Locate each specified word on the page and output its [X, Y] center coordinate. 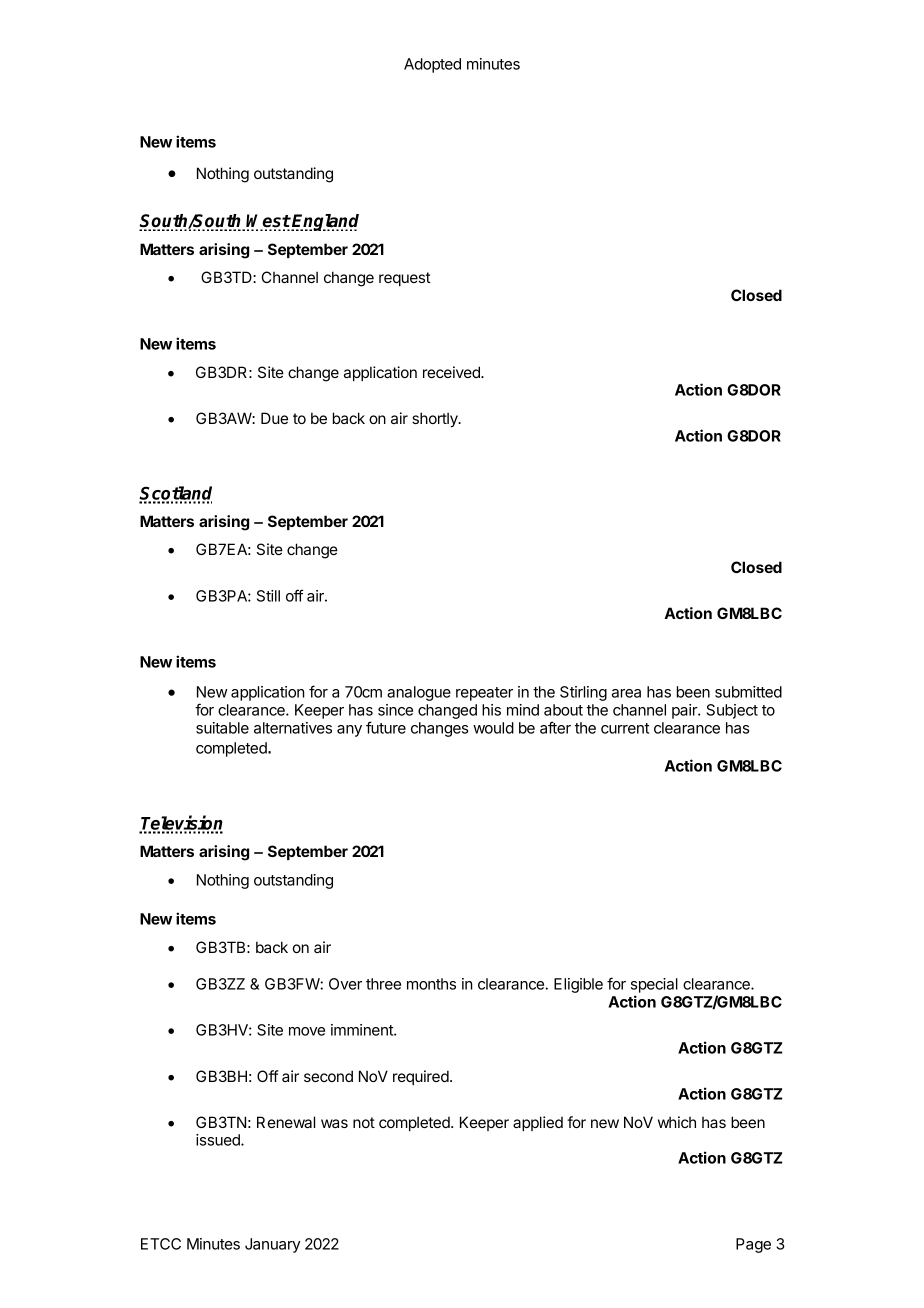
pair [685, 711]
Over [345, 984]
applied [538, 1123]
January [273, 1245]
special [654, 985]
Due [274, 418]
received [452, 372]
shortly [436, 420]
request [405, 279]
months [431, 984]
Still [268, 596]
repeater [484, 694]
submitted [748, 692]
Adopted [432, 65]
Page [753, 1245]
